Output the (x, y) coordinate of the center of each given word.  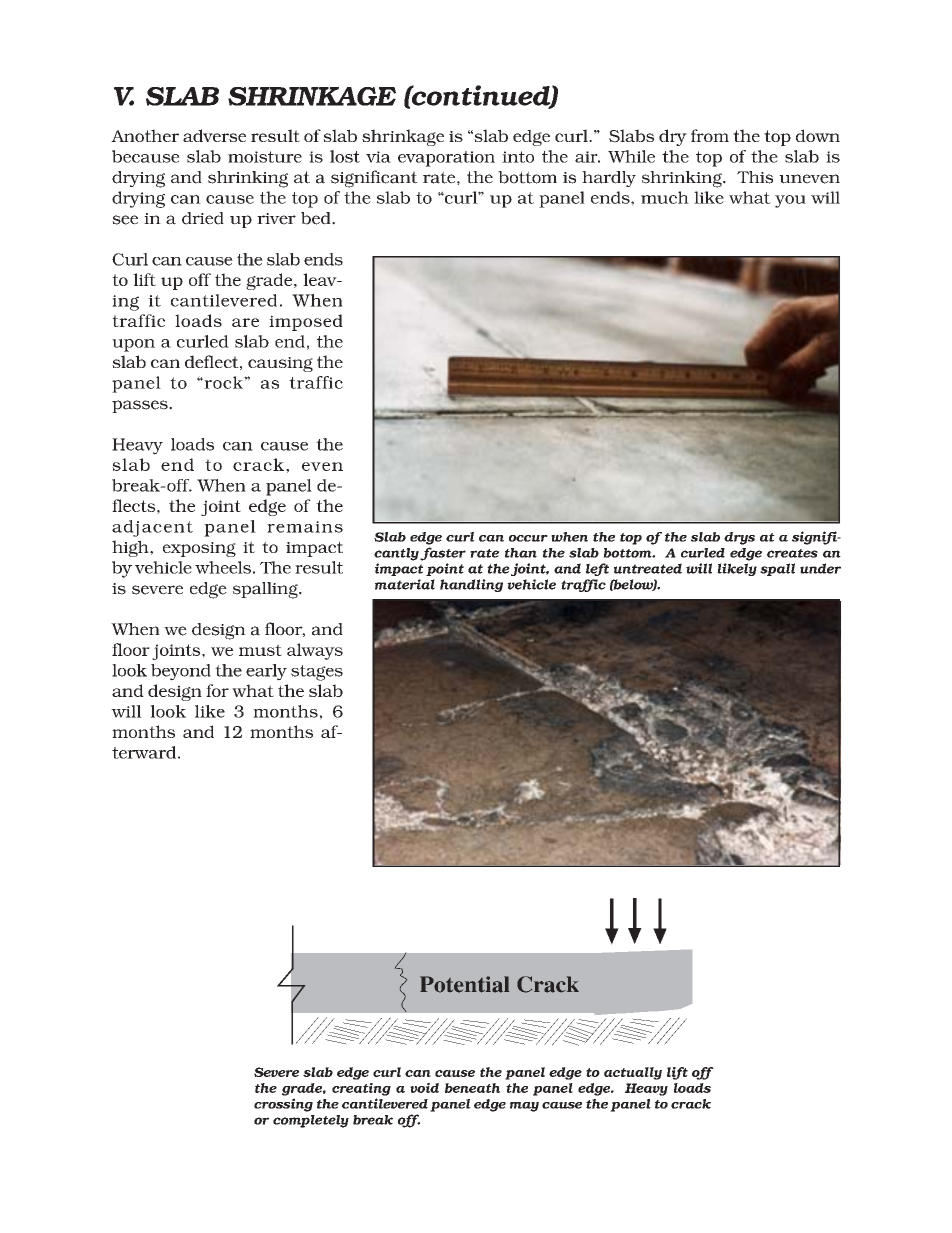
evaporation (446, 159)
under (820, 568)
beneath (472, 1088)
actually (633, 1073)
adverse (214, 135)
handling (471, 585)
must (260, 650)
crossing (283, 1105)
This (755, 177)
